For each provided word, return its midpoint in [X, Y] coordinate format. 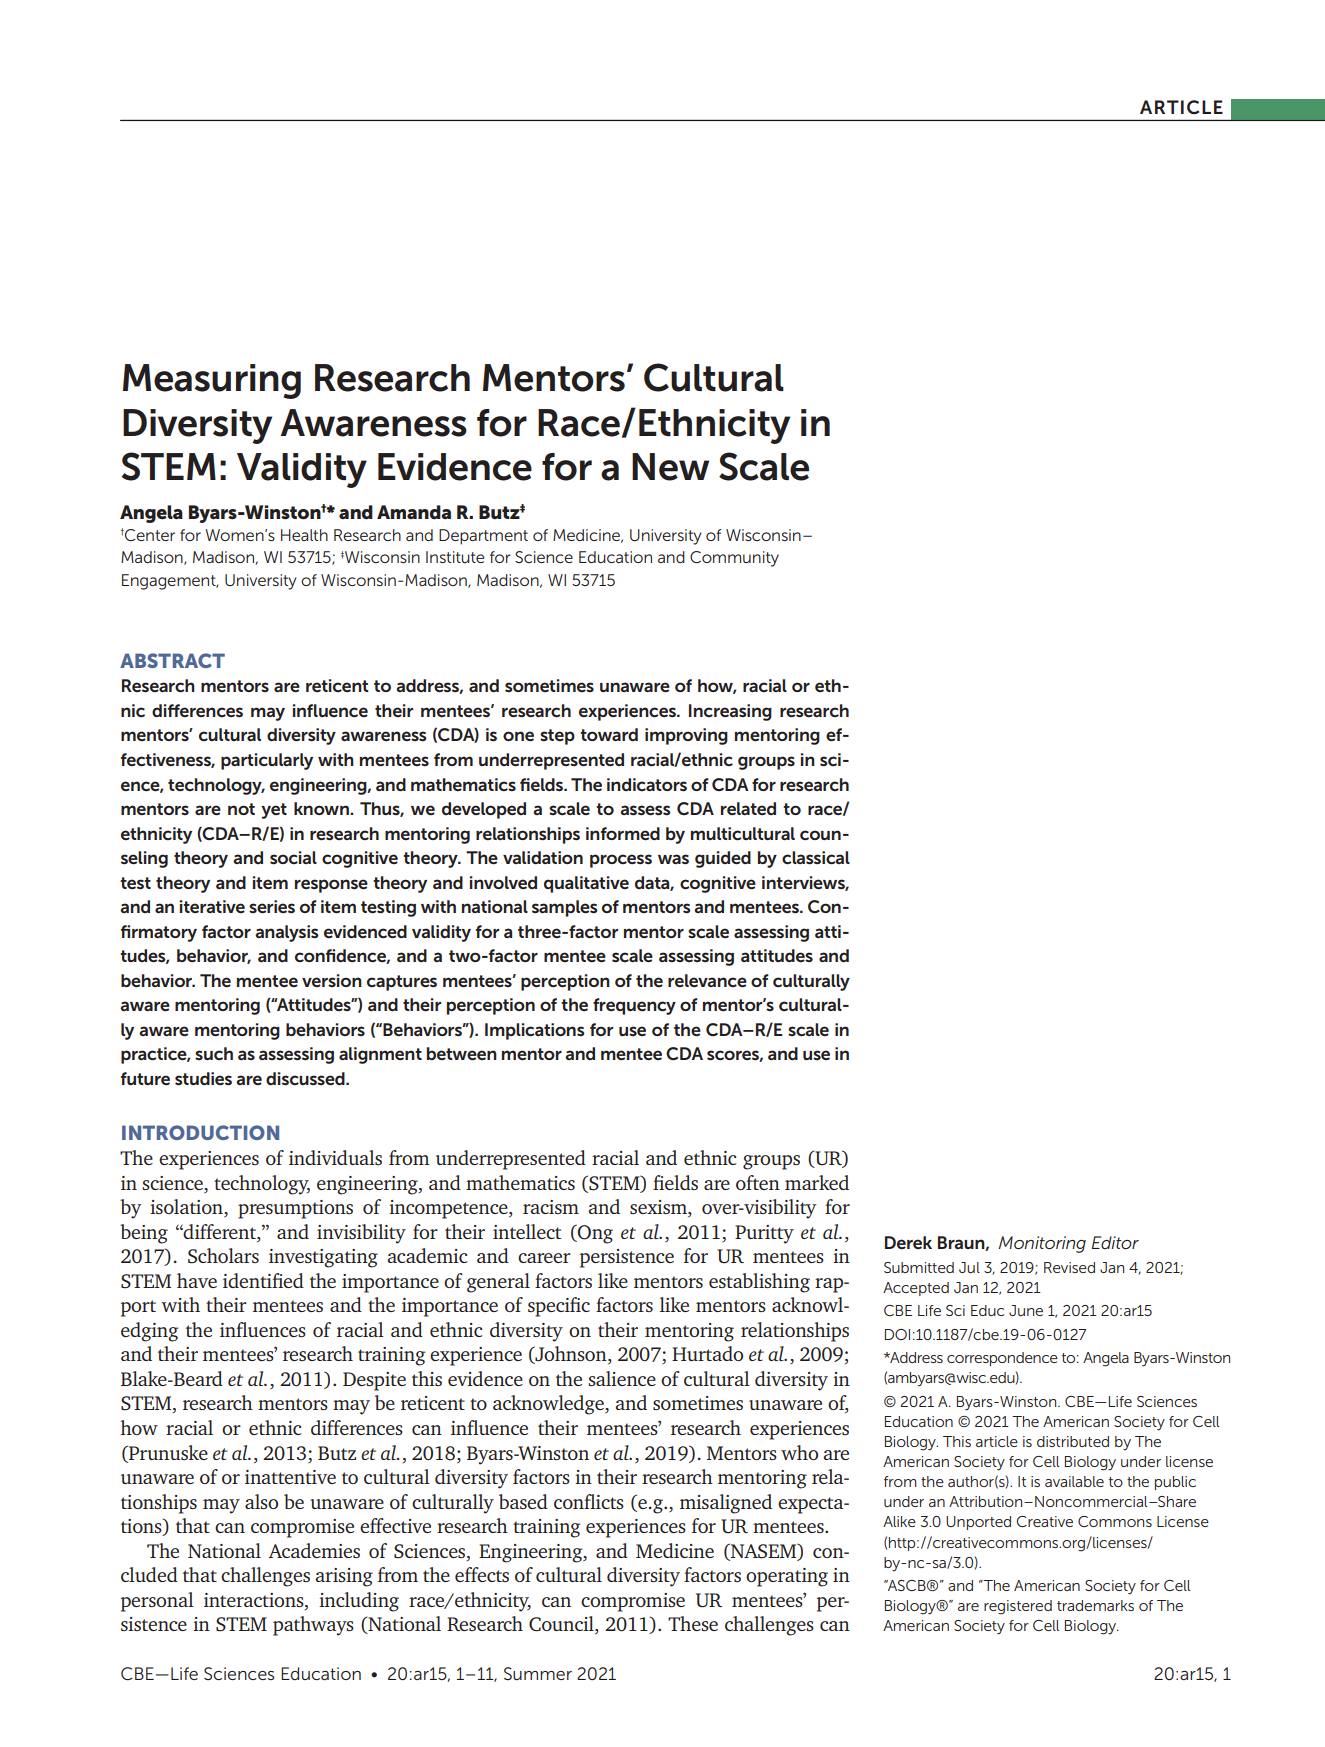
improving [686, 736]
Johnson [571, 1355]
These [693, 1623]
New [670, 467]
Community [734, 559]
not [241, 809]
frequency [634, 1006]
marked [817, 1182]
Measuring [212, 381]
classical [816, 858]
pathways [313, 1626]
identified [263, 1280]
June [1026, 1310]
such [214, 1053]
